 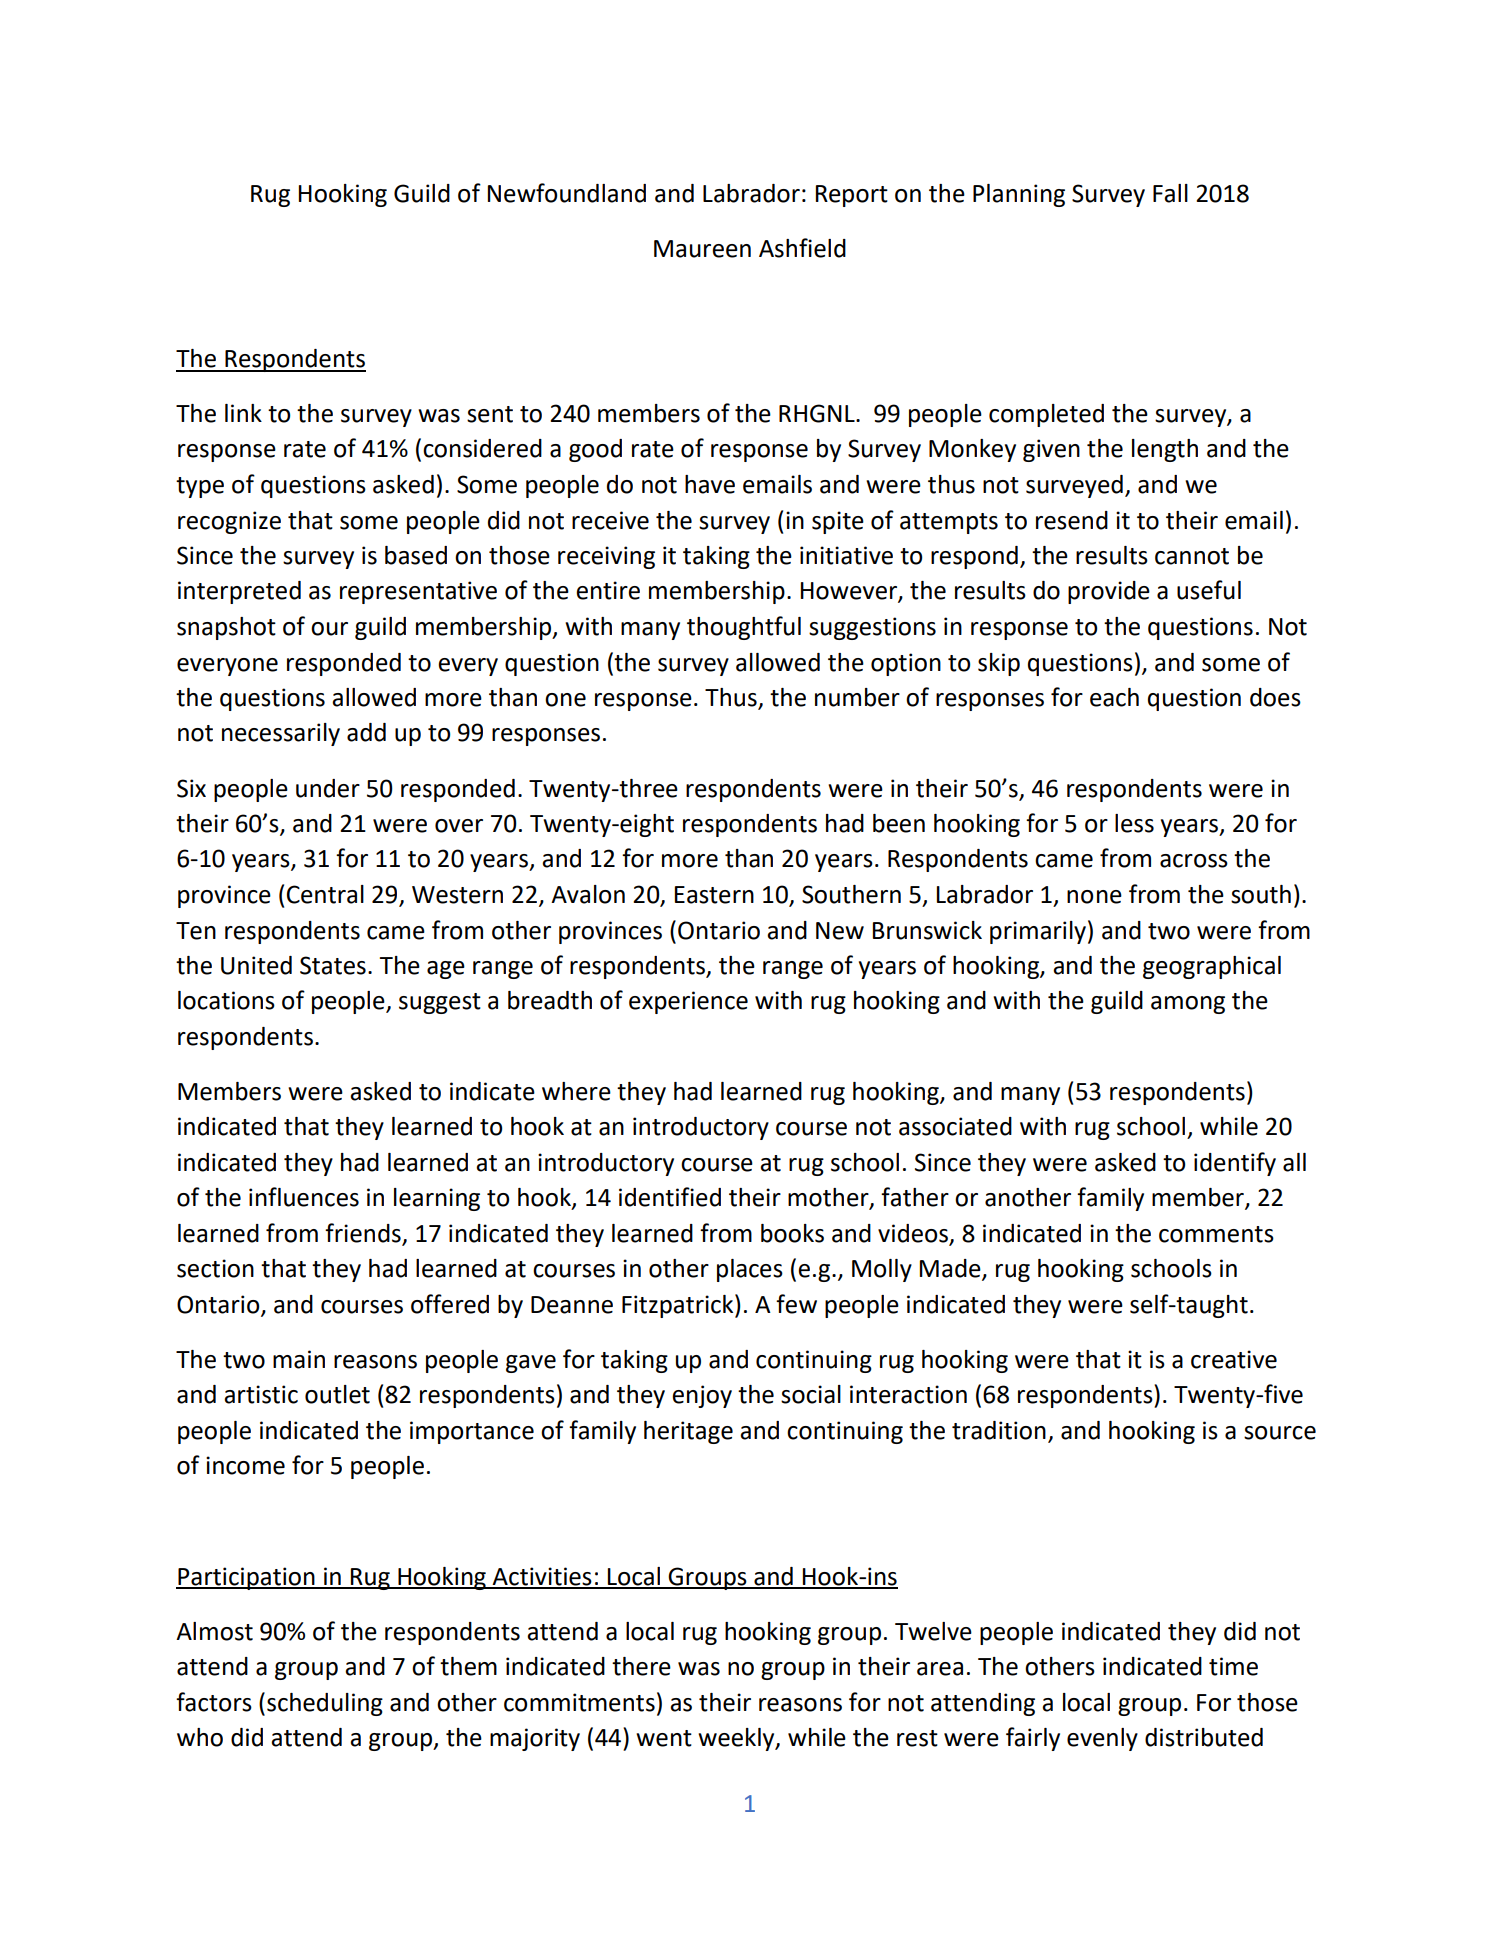 What do you see at coordinates (325, 1704) in the image?
I see `scheduling` at bounding box center [325, 1704].
